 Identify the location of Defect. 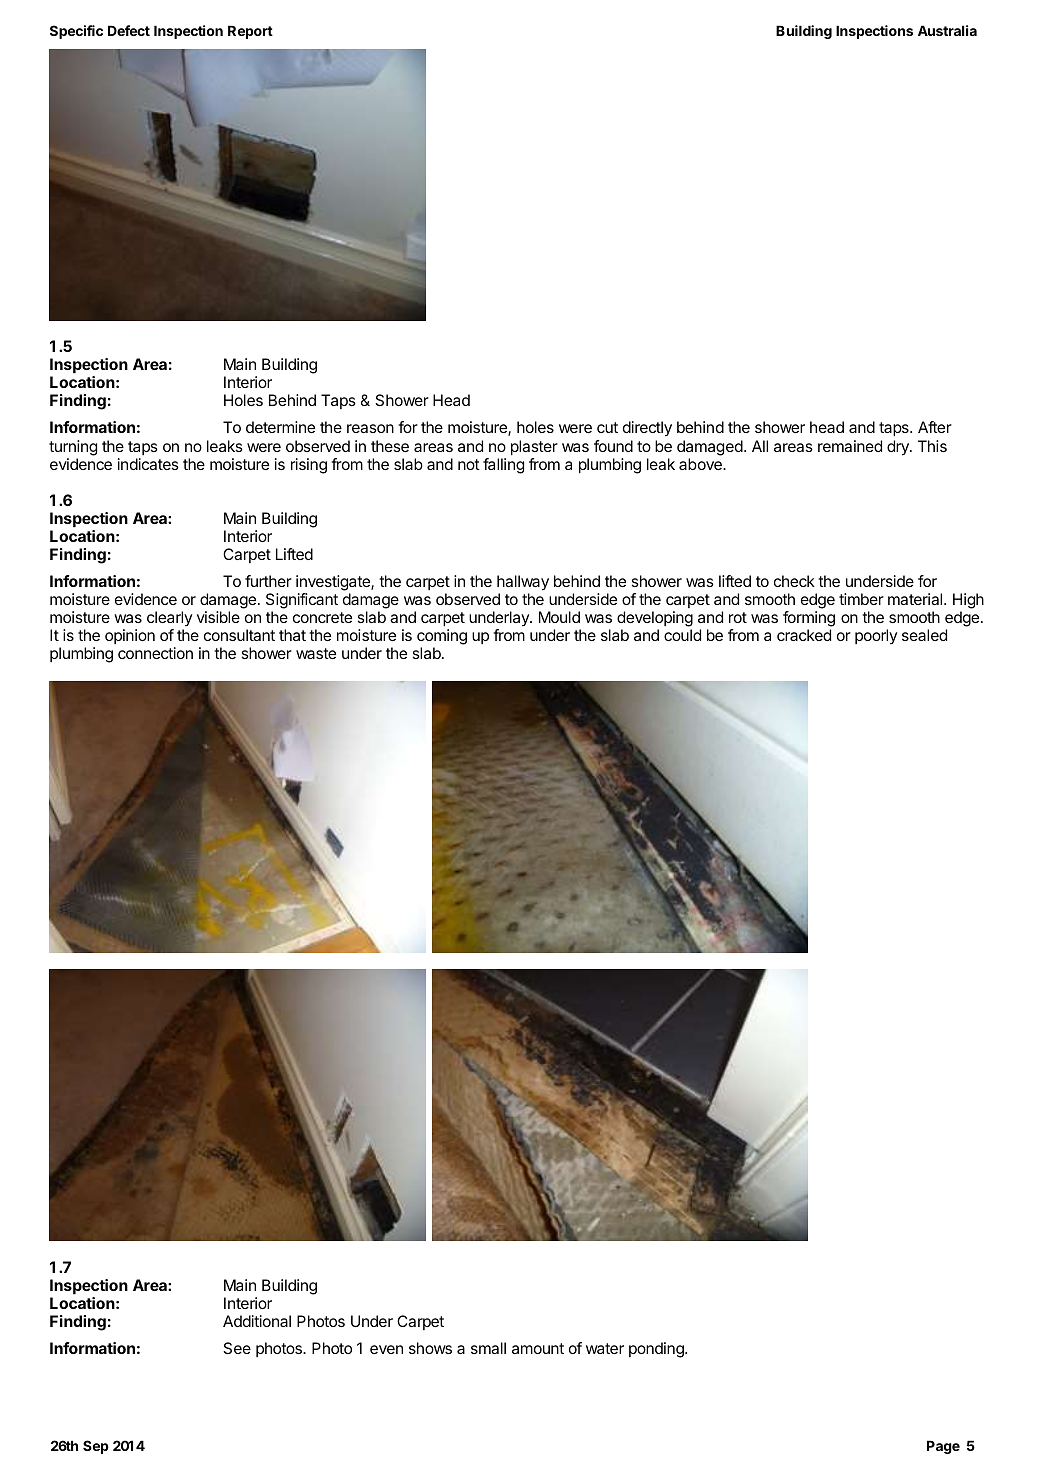
(129, 30).
